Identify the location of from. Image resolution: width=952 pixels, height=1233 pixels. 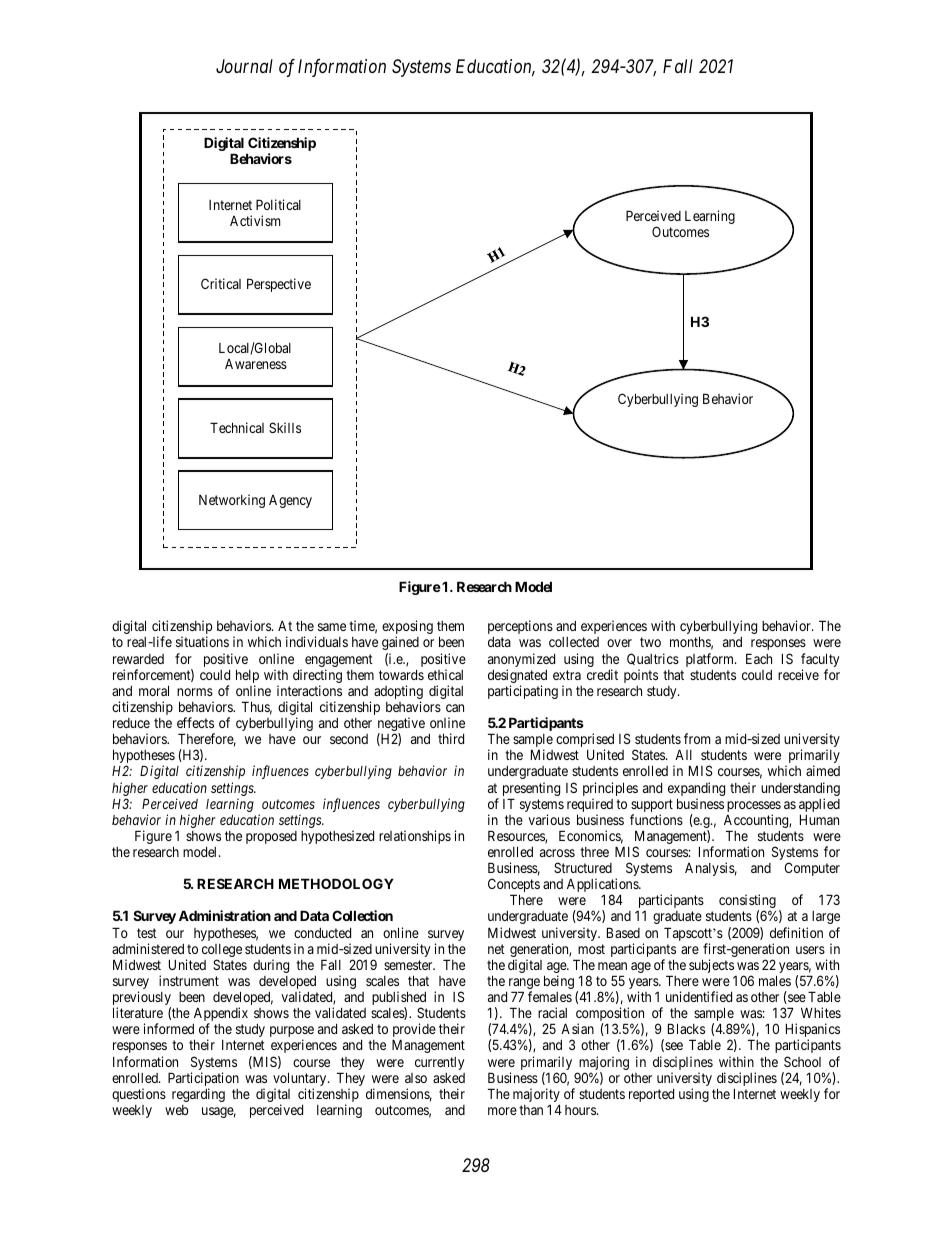
(697, 738).
